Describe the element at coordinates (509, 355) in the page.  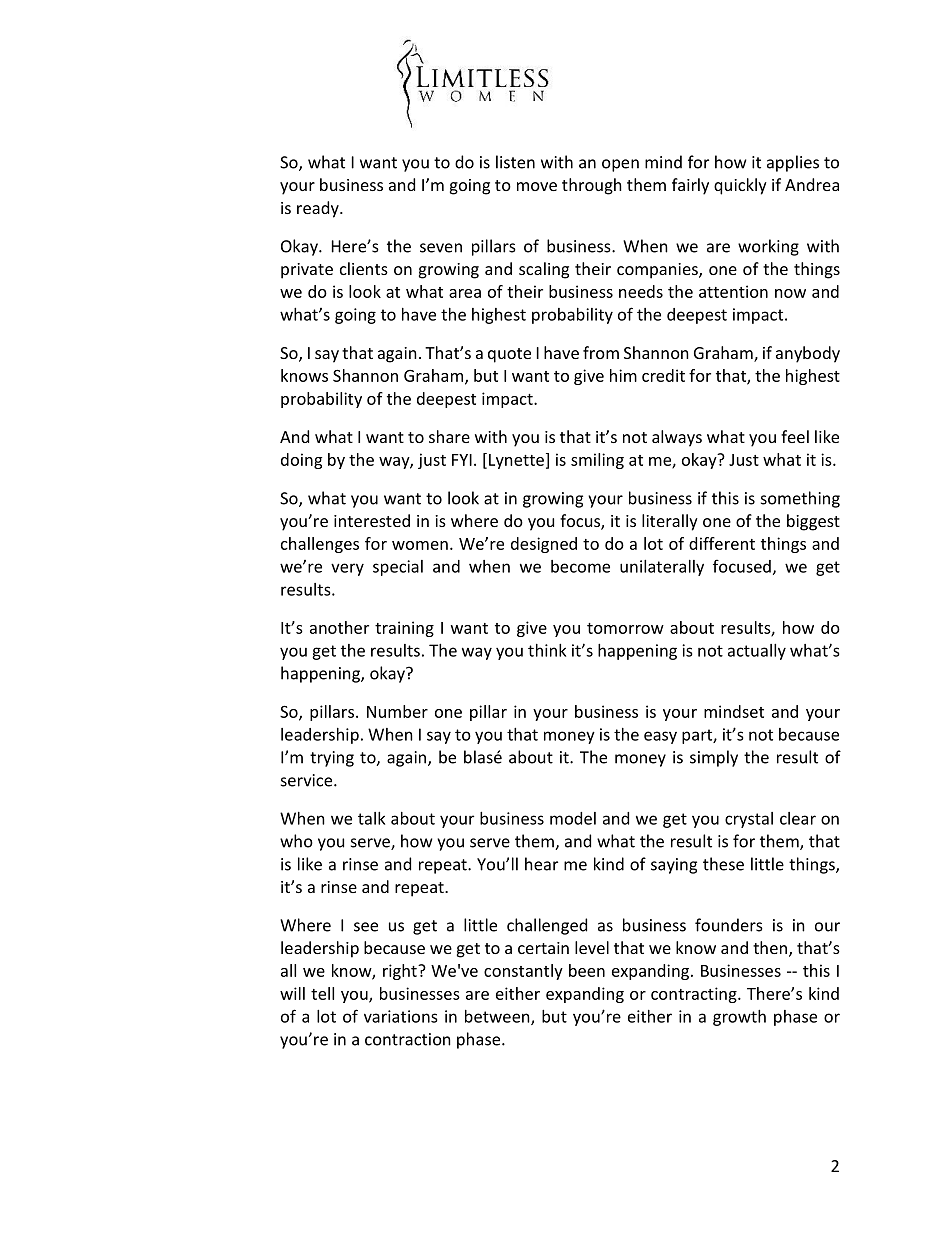
I see `quote` at that location.
